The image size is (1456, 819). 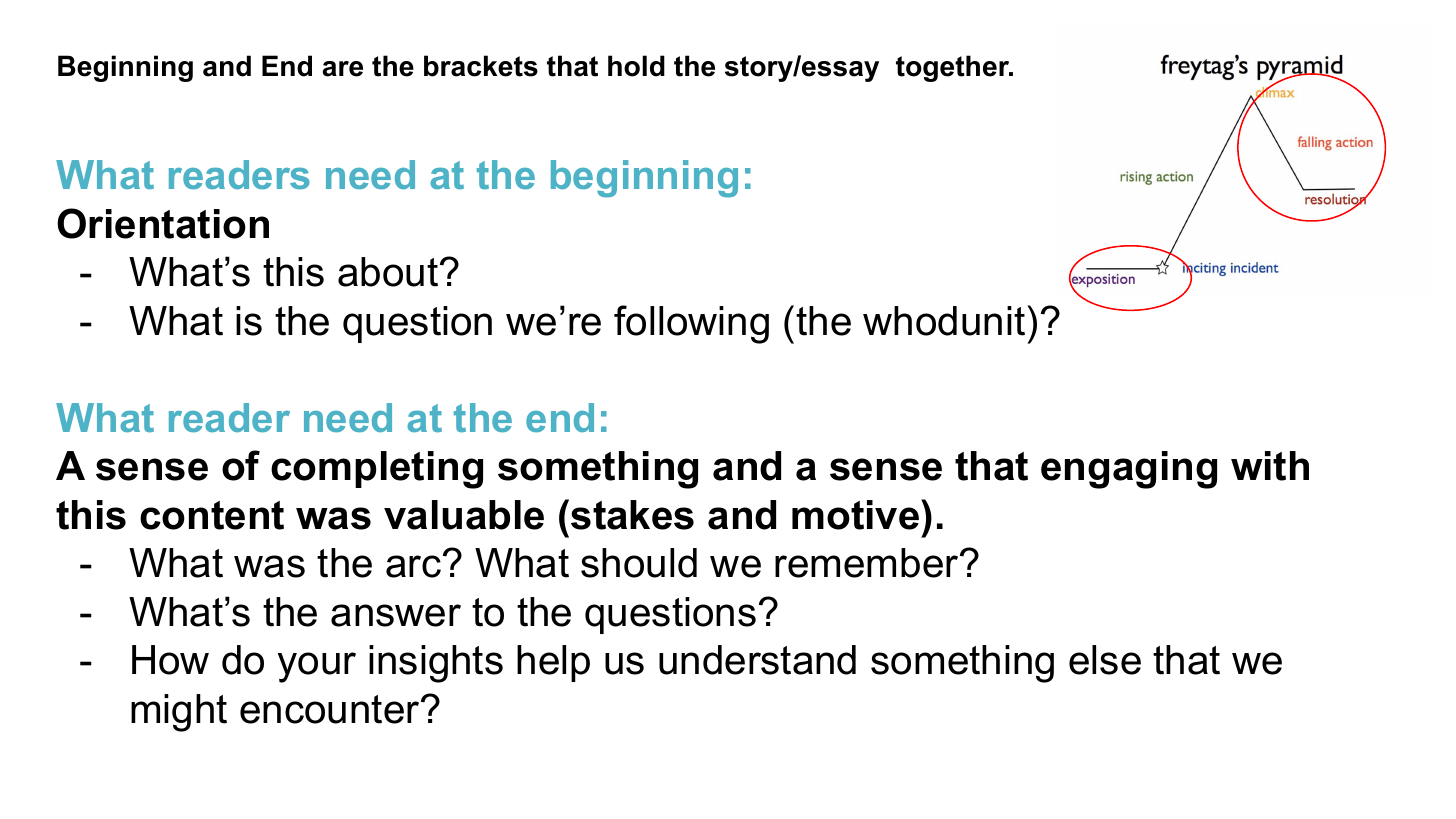 I want to click on are, so click(x=343, y=69).
